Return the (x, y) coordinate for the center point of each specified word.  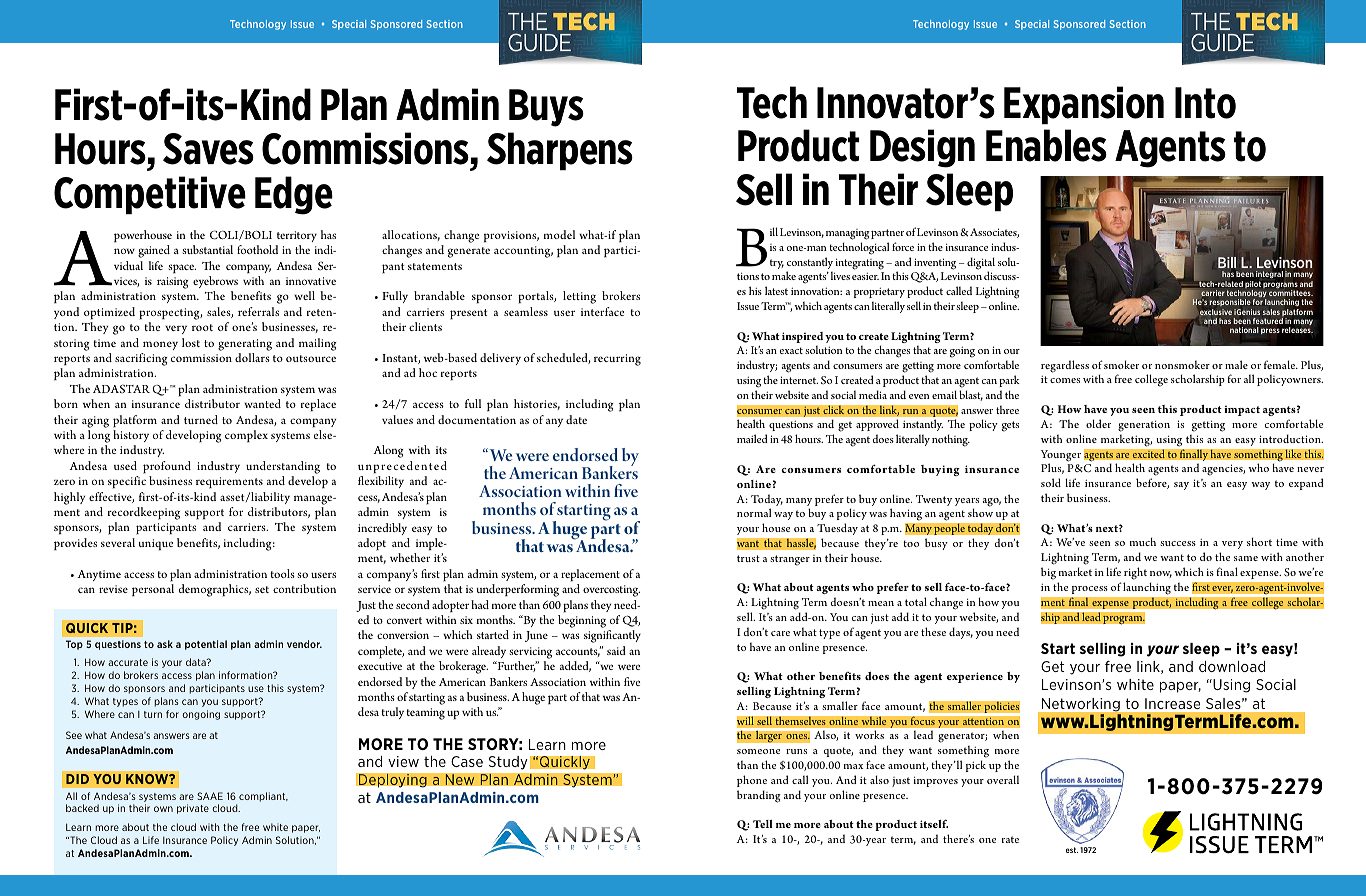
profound (167, 467)
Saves (208, 149)
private (193, 809)
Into (1205, 103)
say (1181, 486)
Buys (546, 108)
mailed (752, 438)
